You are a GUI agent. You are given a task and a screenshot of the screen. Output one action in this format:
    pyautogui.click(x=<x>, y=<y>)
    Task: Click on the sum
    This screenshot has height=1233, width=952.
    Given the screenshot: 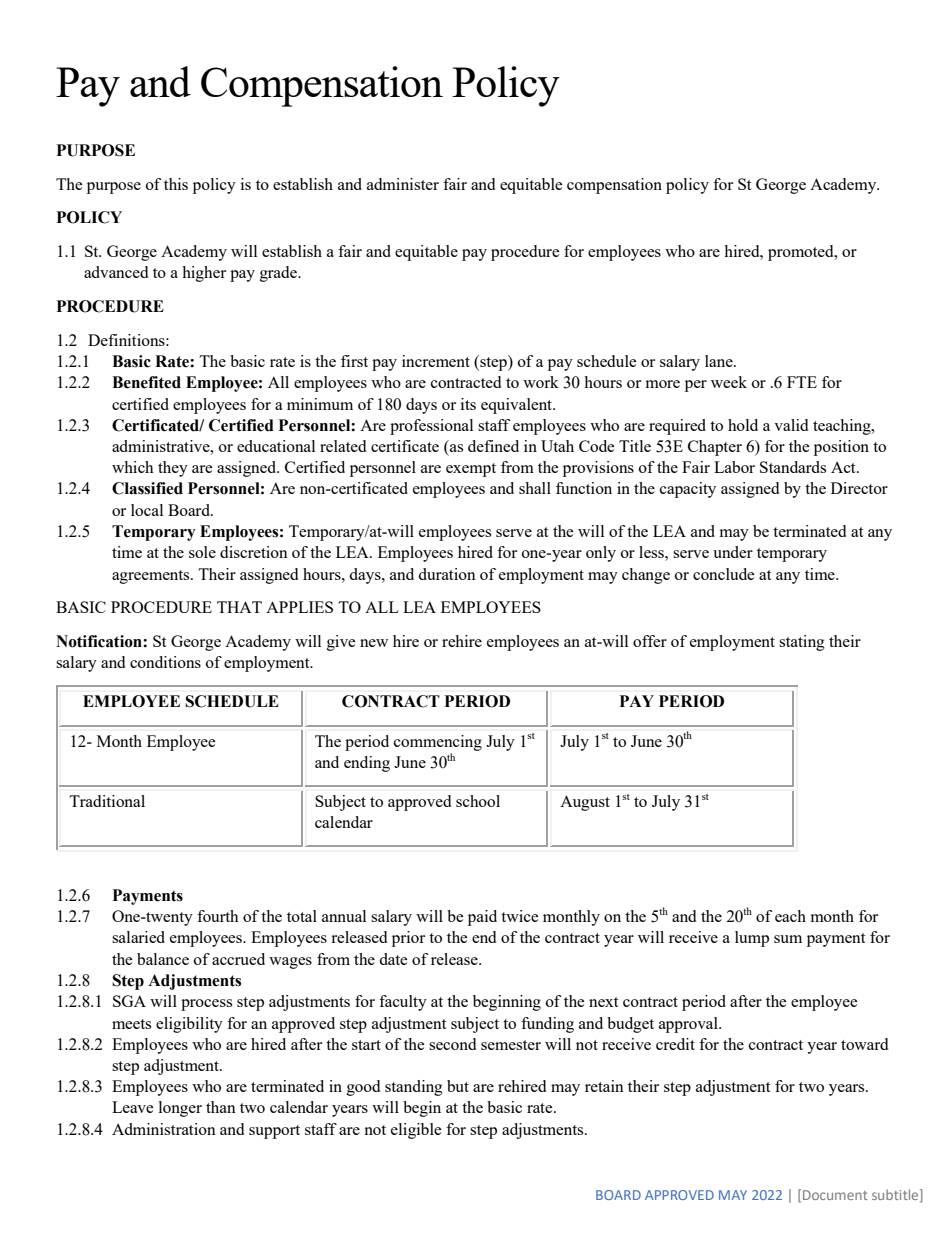 What is the action you would take?
    pyautogui.click(x=788, y=939)
